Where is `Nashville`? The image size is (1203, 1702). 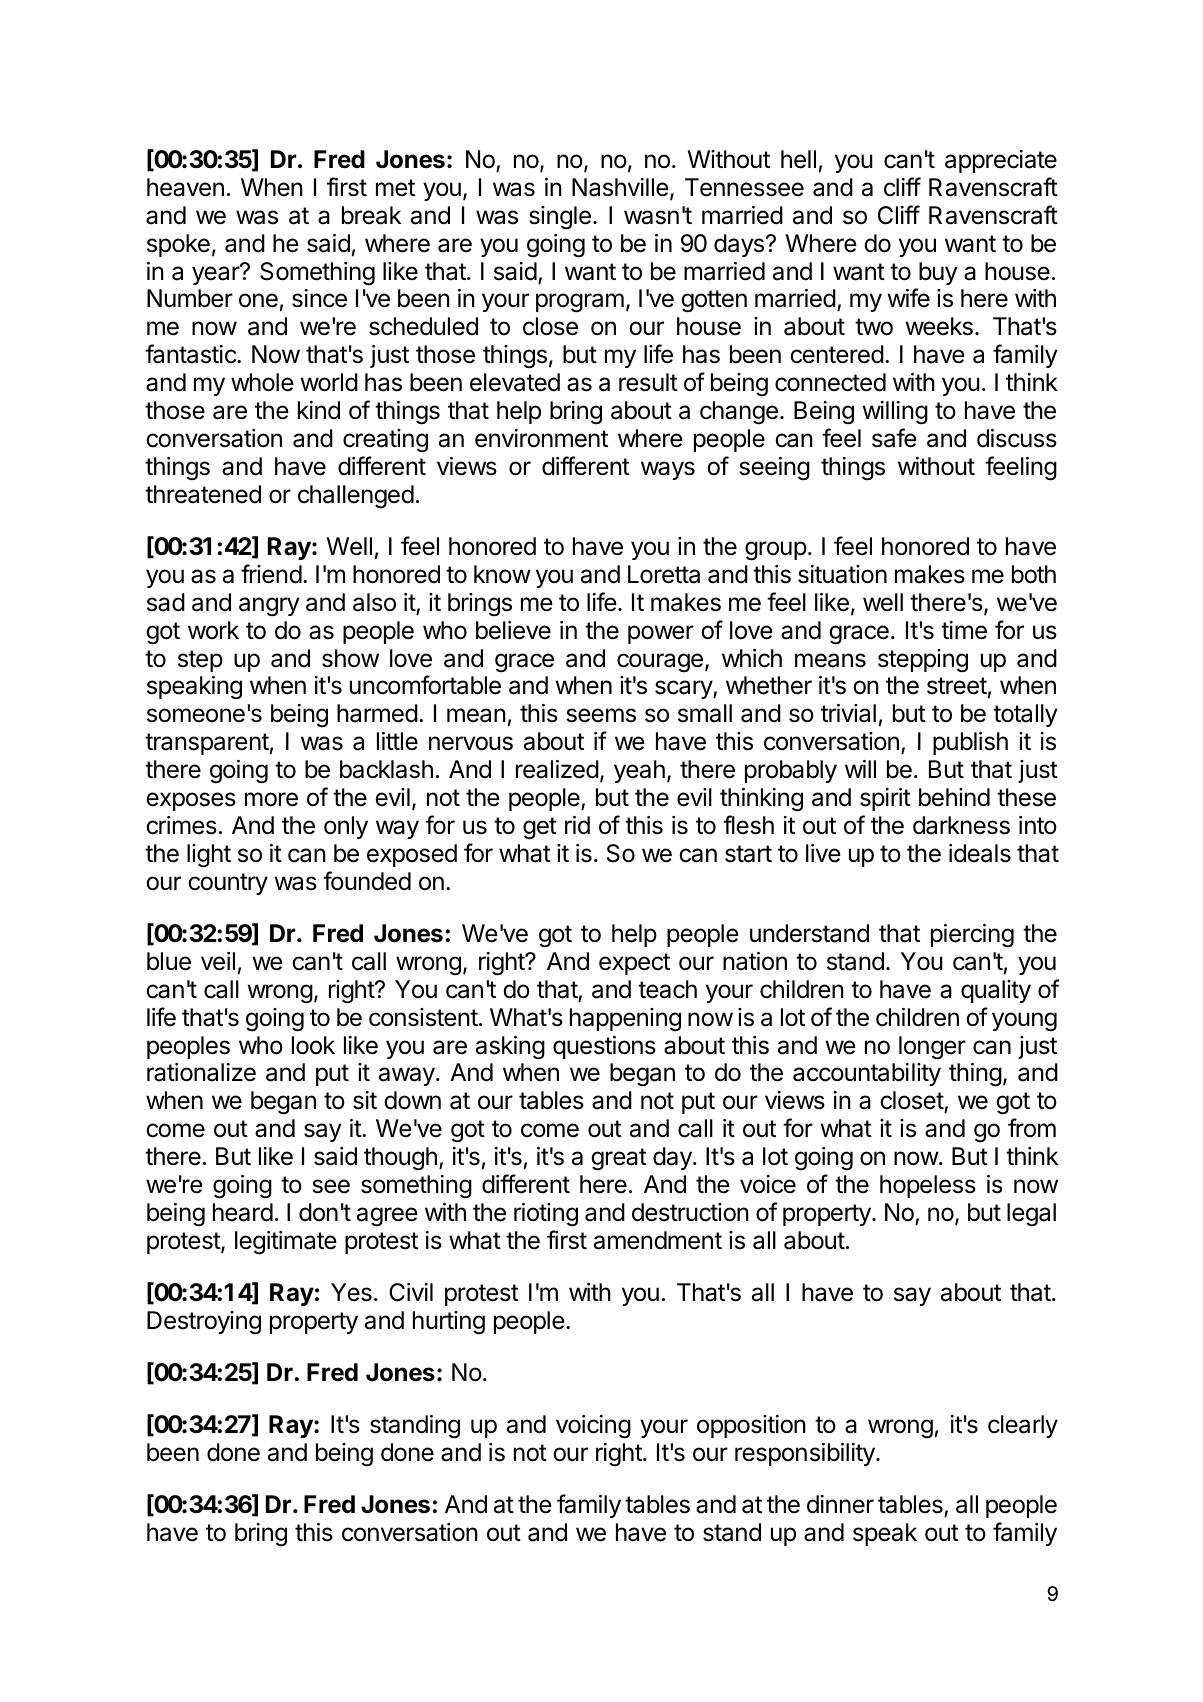 Nashville is located at coordinates (620, 187).
